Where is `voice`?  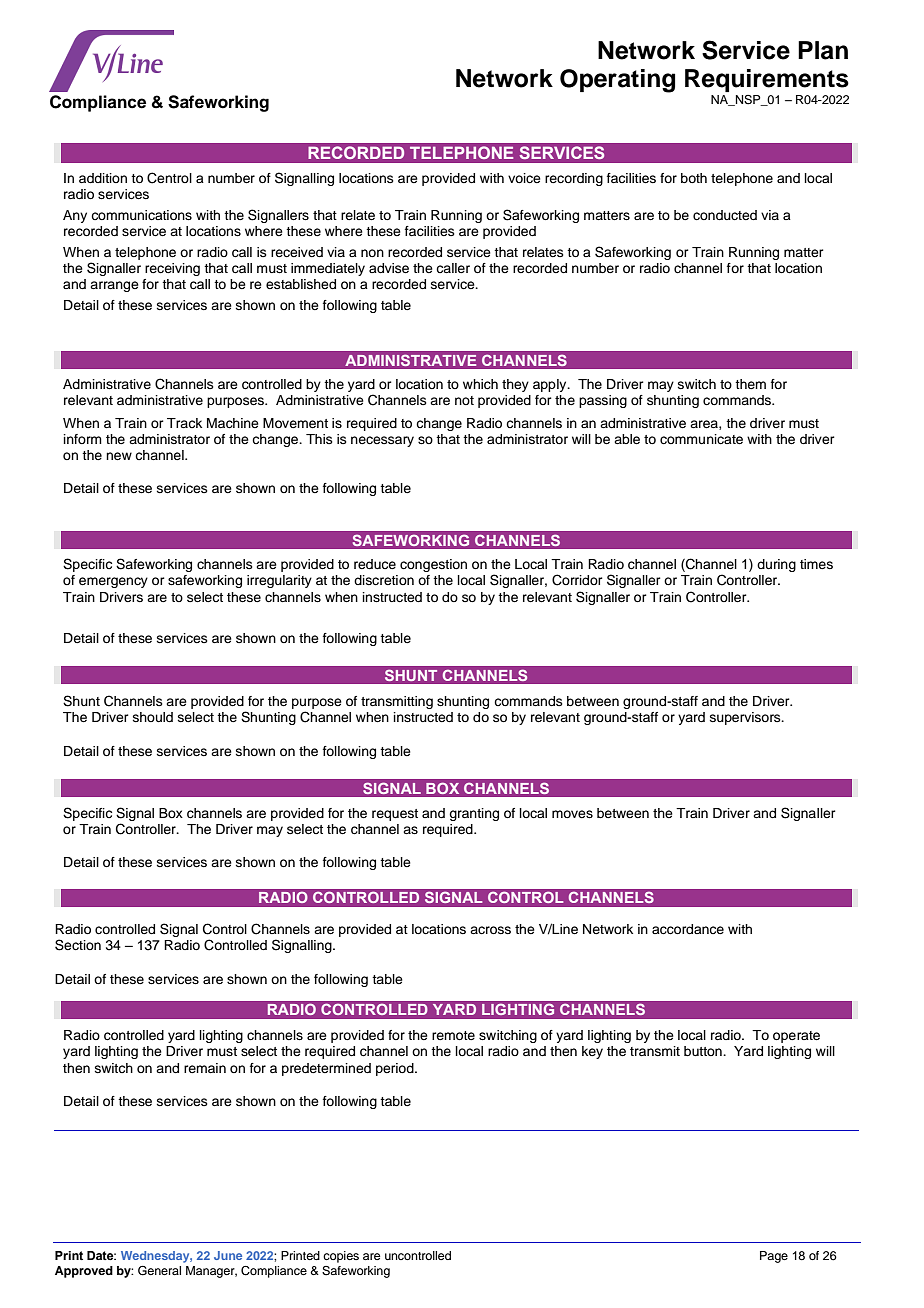
voice is located at coordinates (524, 178).
